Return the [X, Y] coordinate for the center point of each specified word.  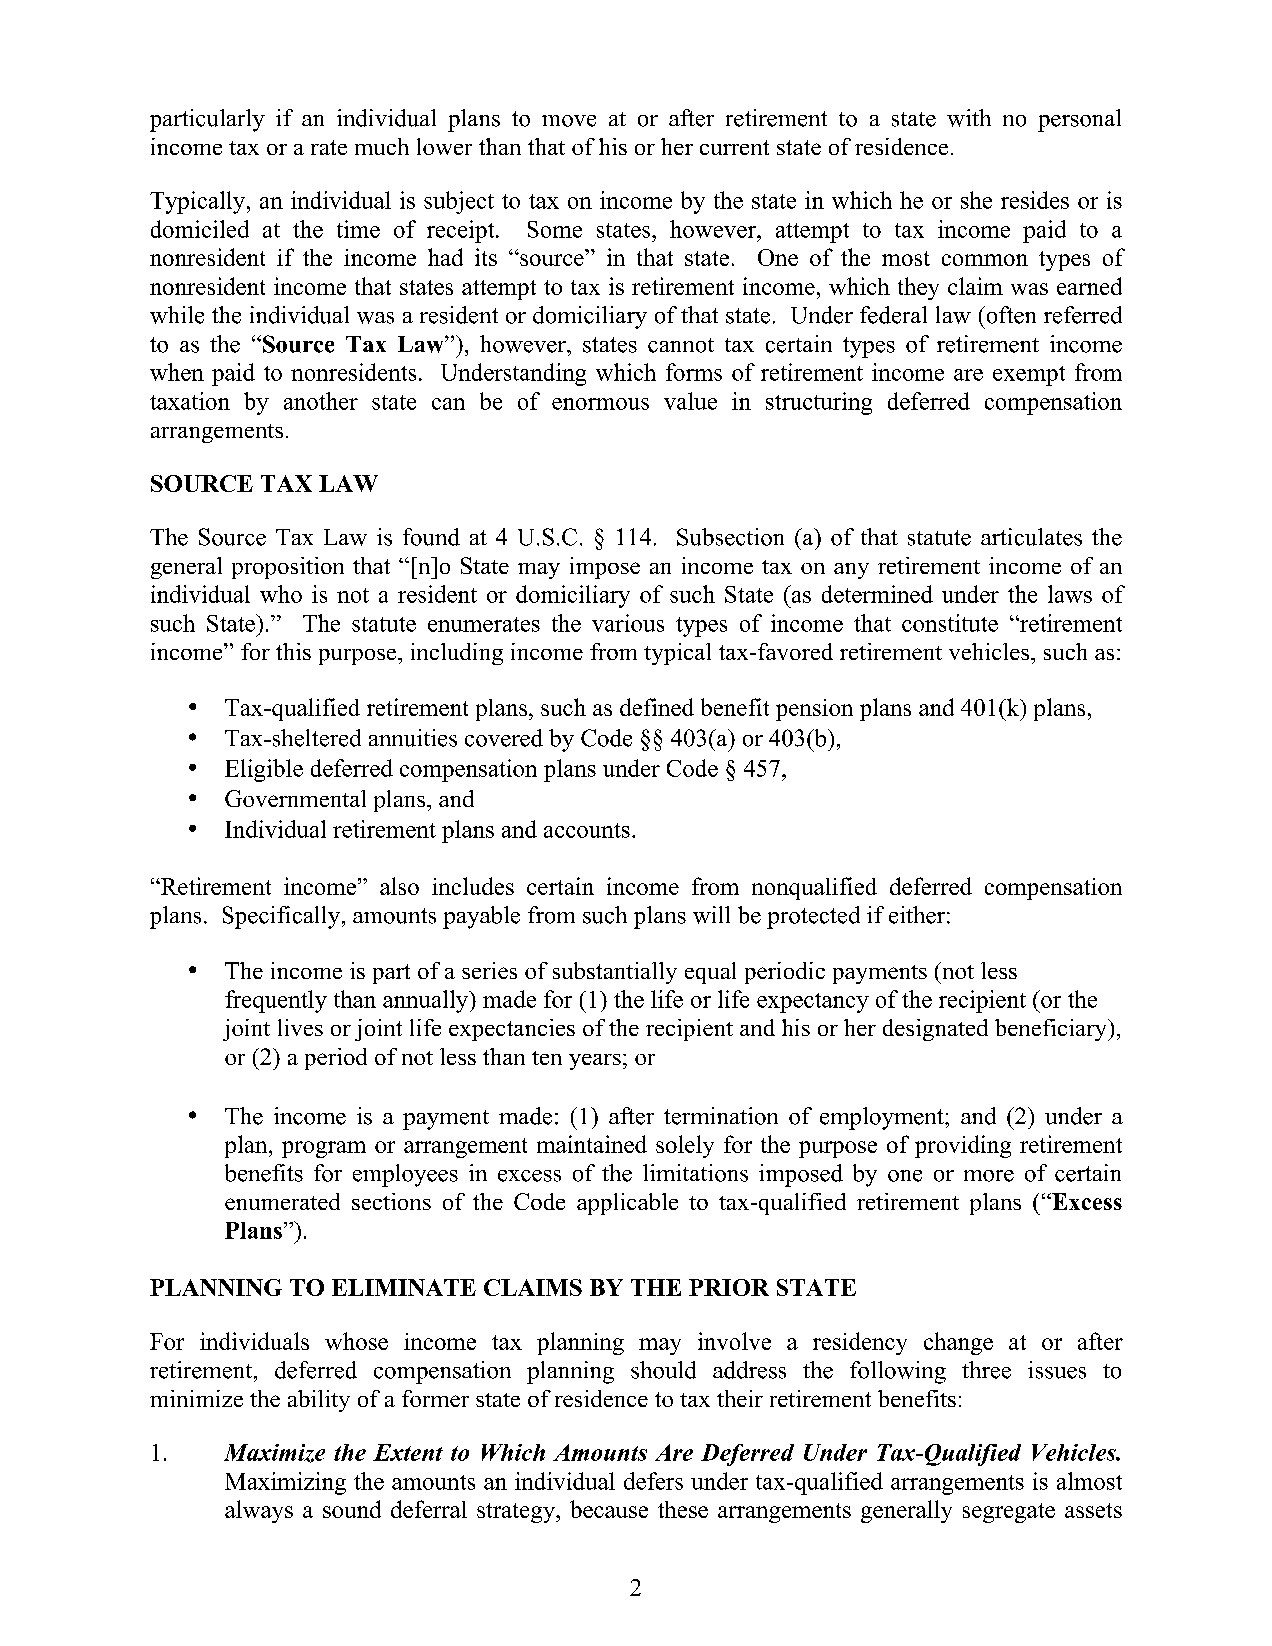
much [382, 146]
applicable [627, 1204]
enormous [600, 404]
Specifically [281, 917]
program [324, 1149]
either [917, 915]
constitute [950, 623]
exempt [1029, 376]
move [569, 121]
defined [657, 707]
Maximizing [285, 1483]
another [321, 401]
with [969, 118]
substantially [615, 973]
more [989, 1176]
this [293, 651]
